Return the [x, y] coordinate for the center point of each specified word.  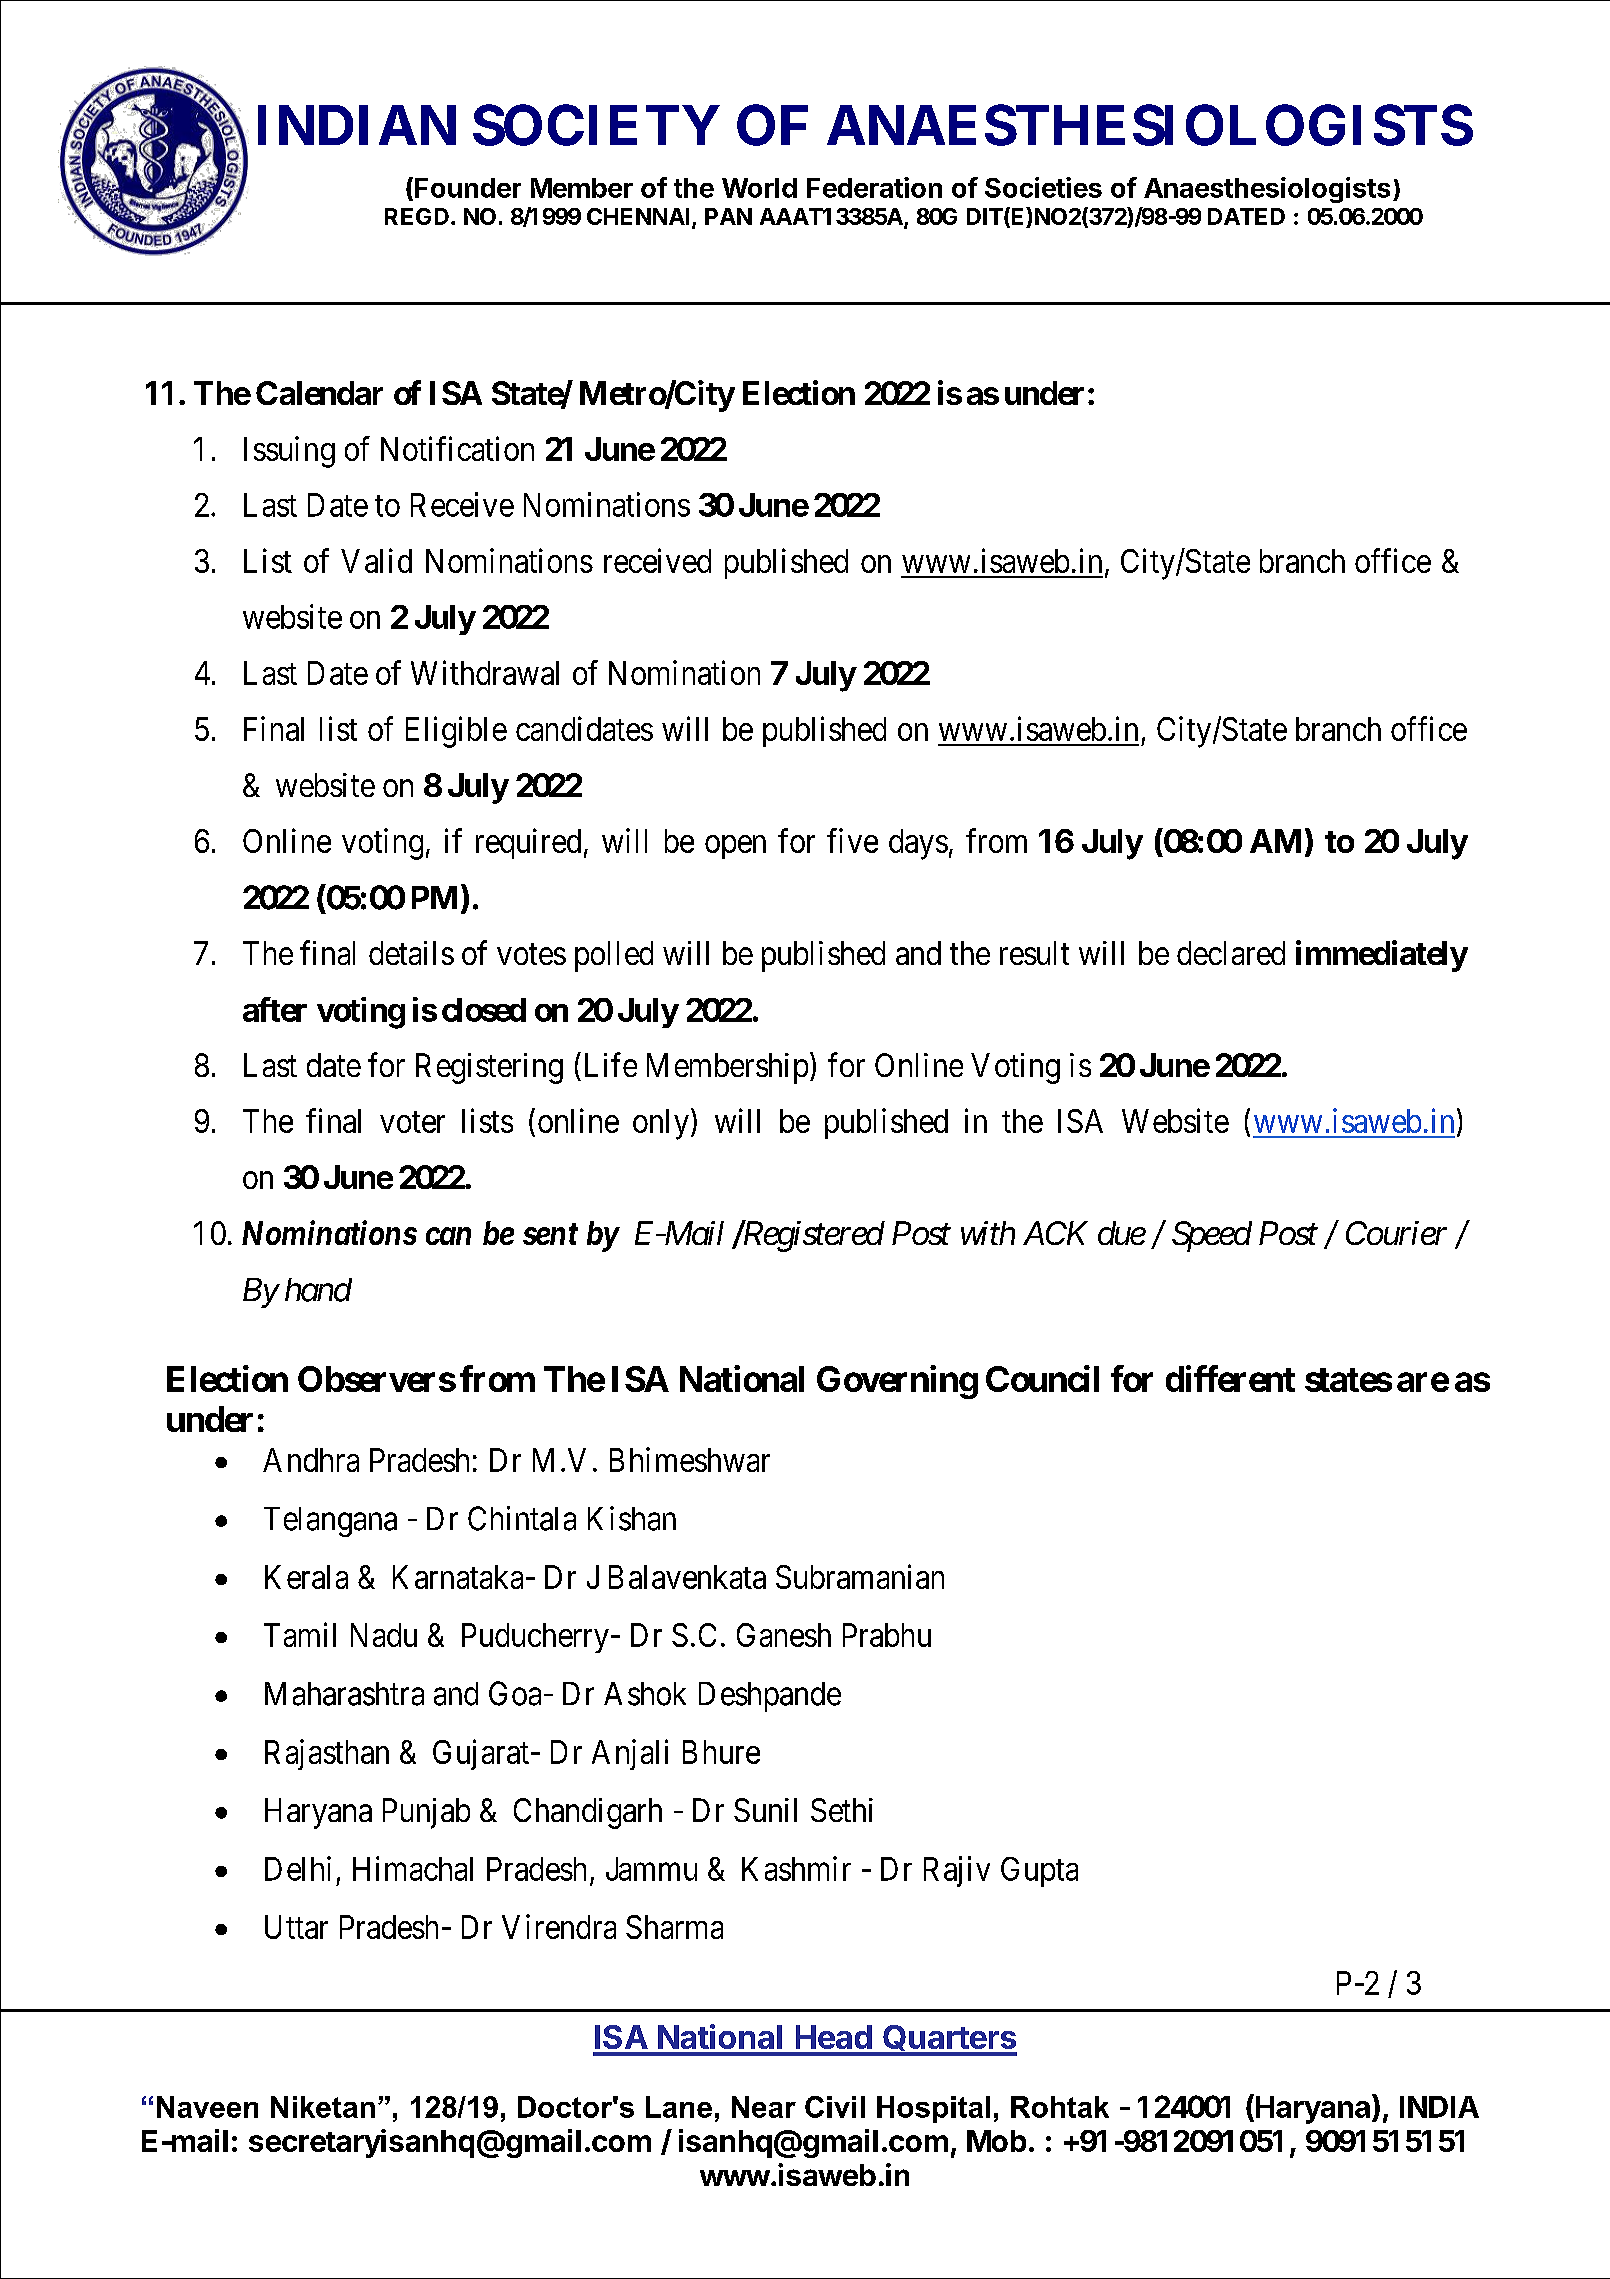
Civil [835, 2107]
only [661, 1124]
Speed [1212, 1236]
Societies [1043, 187]
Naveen [207, 2107]
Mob [996, 2141]
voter [412, 1122]
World [759, 188]
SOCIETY [596, 125]
